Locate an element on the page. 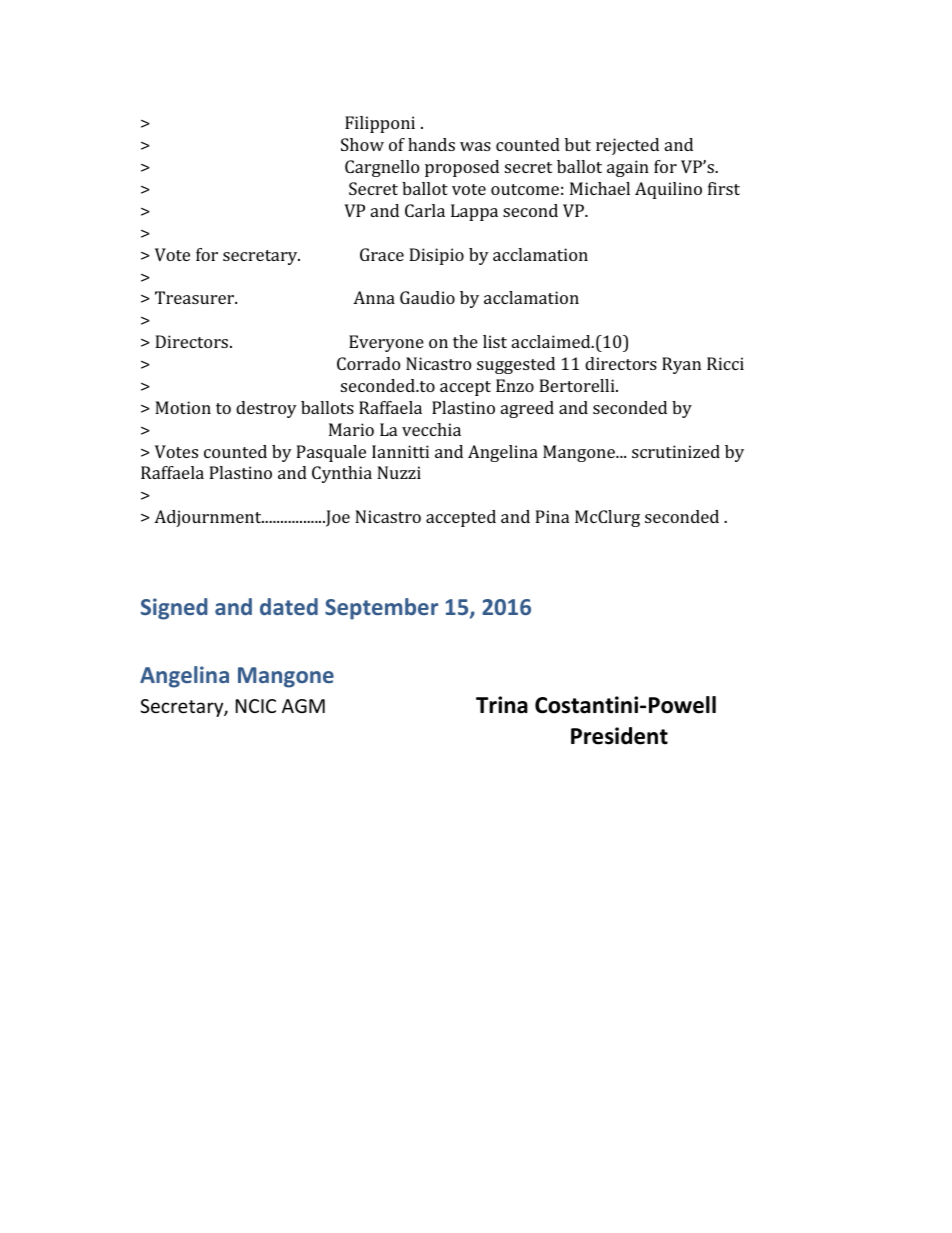 Image resolution: width=952 pixels, height=1233 pixels. Pina is located at coordinates (552, 516).
